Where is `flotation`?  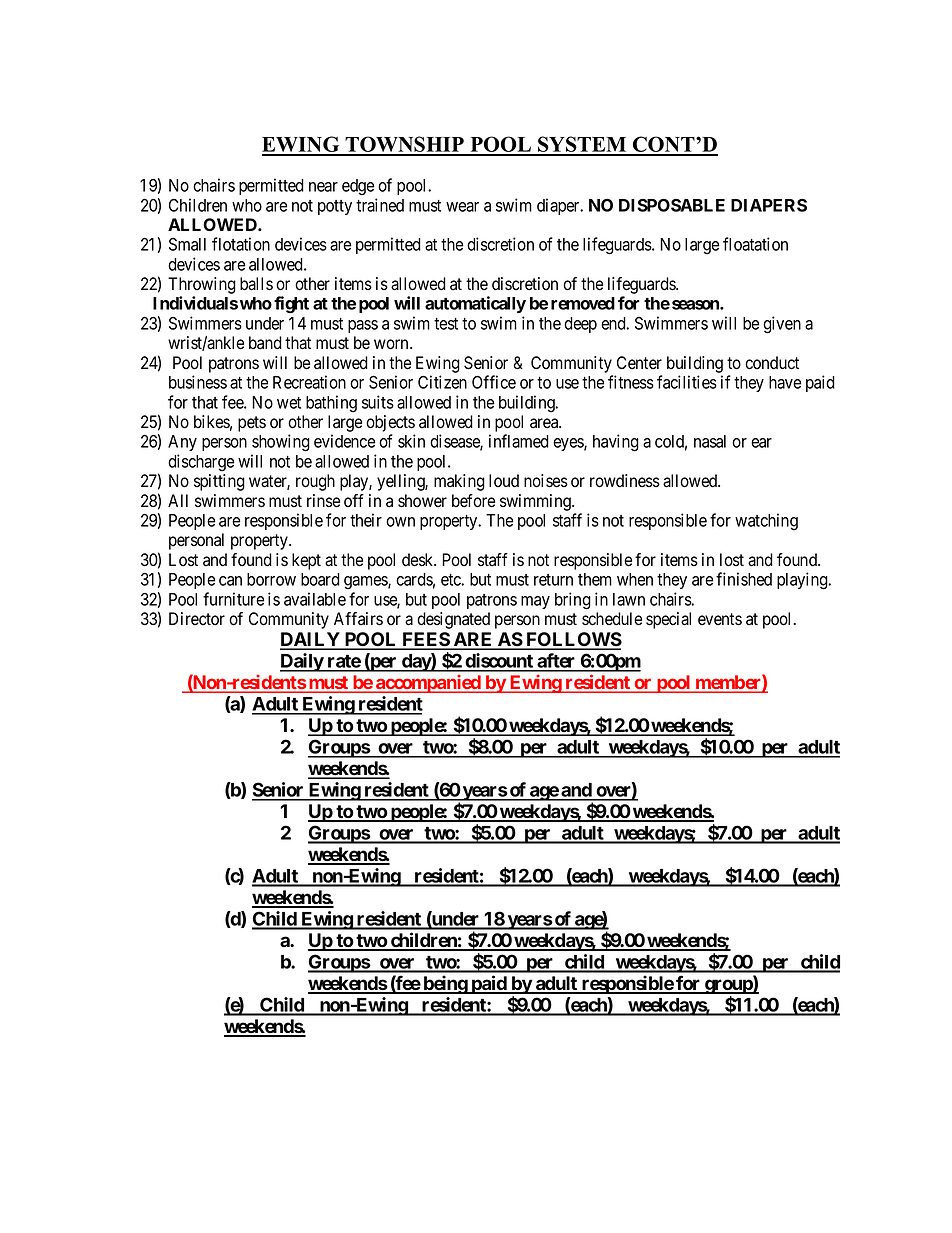 flotation is located at coordinates (241, 244).
